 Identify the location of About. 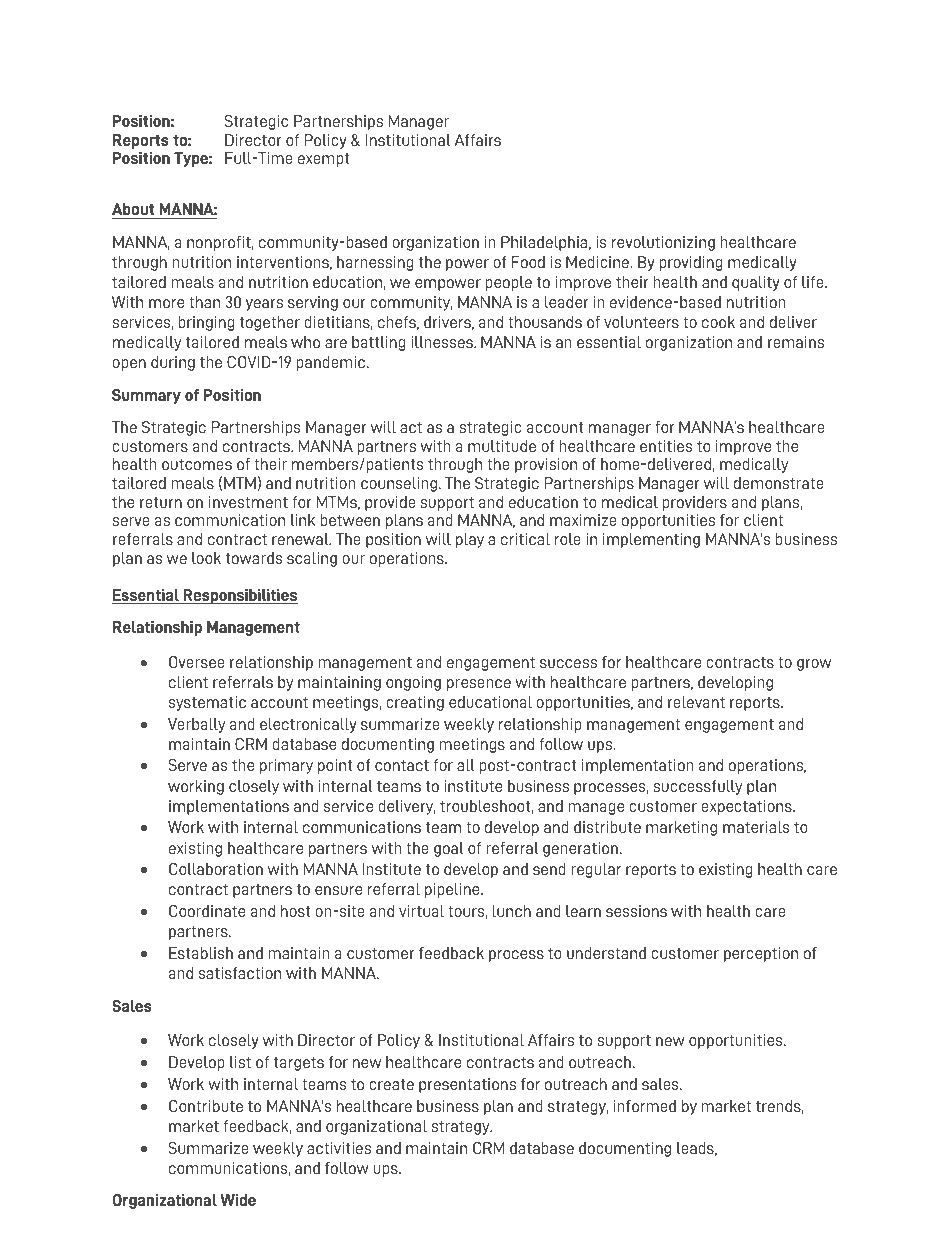
(134, 211).
